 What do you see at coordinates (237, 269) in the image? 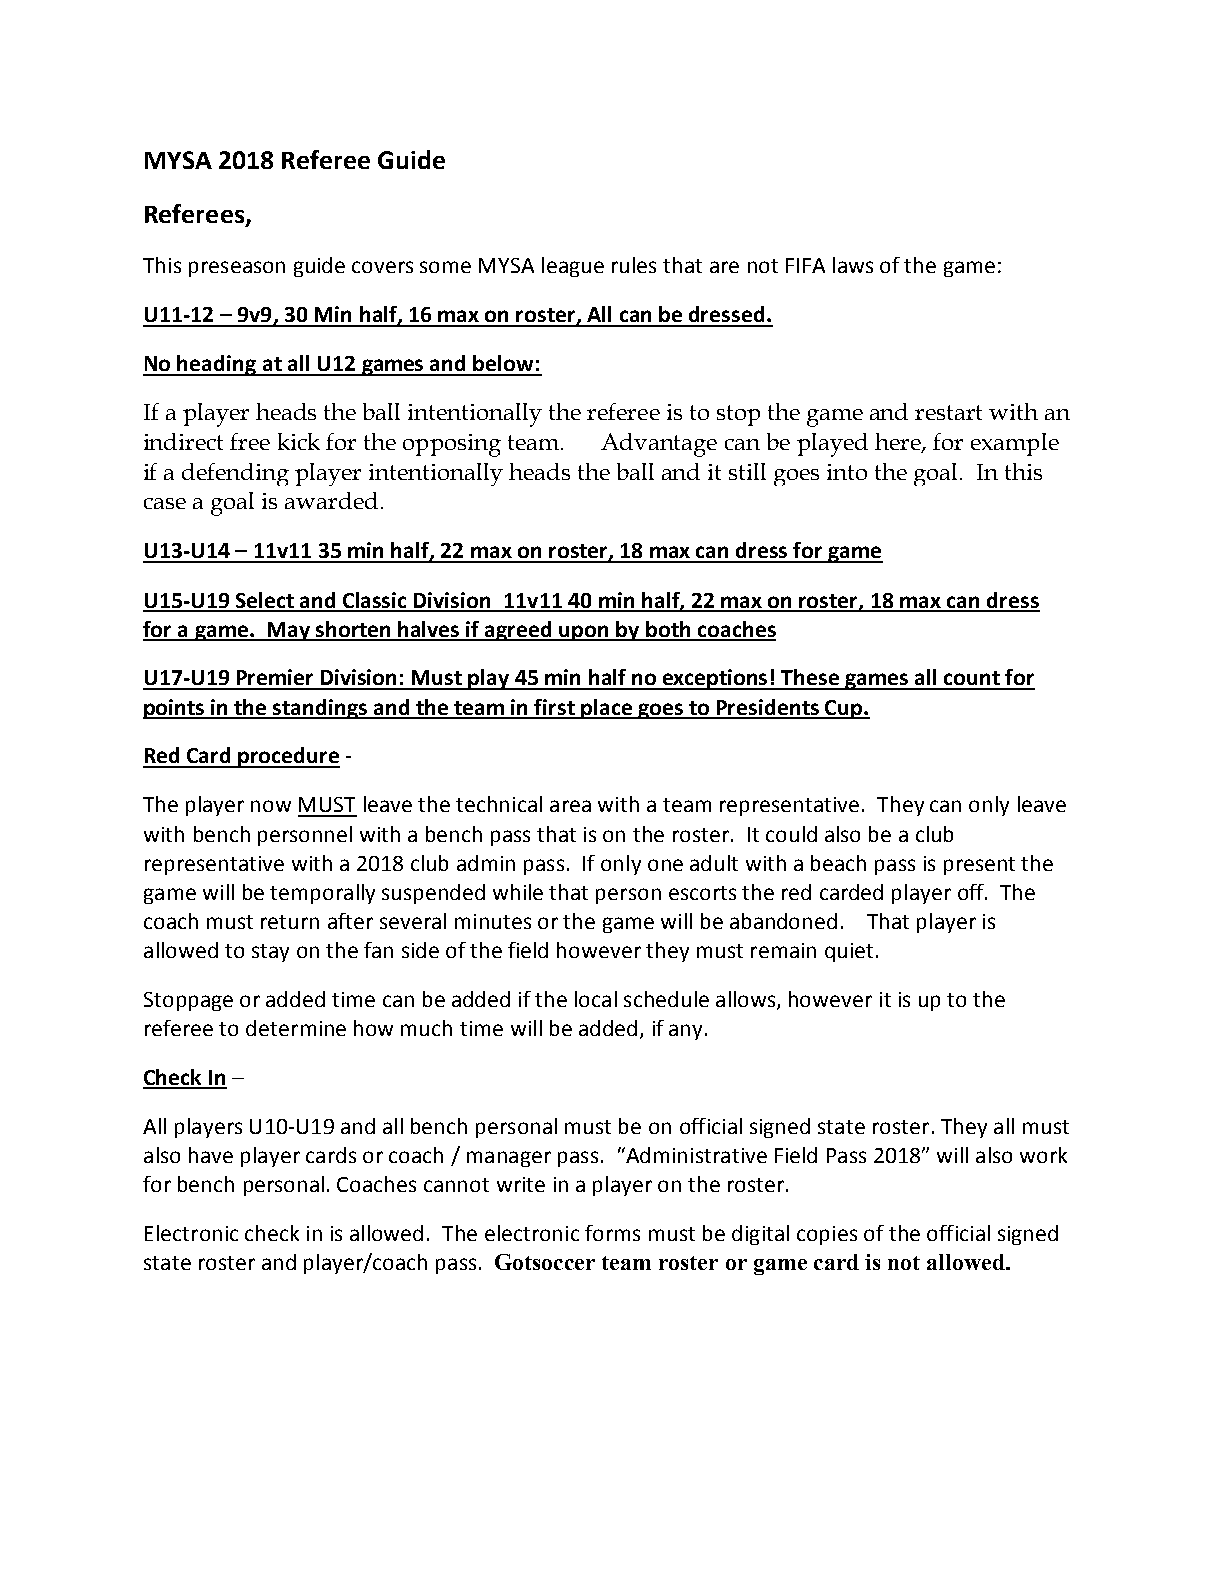
I see `preseason` at bounding box center [237, 269].
